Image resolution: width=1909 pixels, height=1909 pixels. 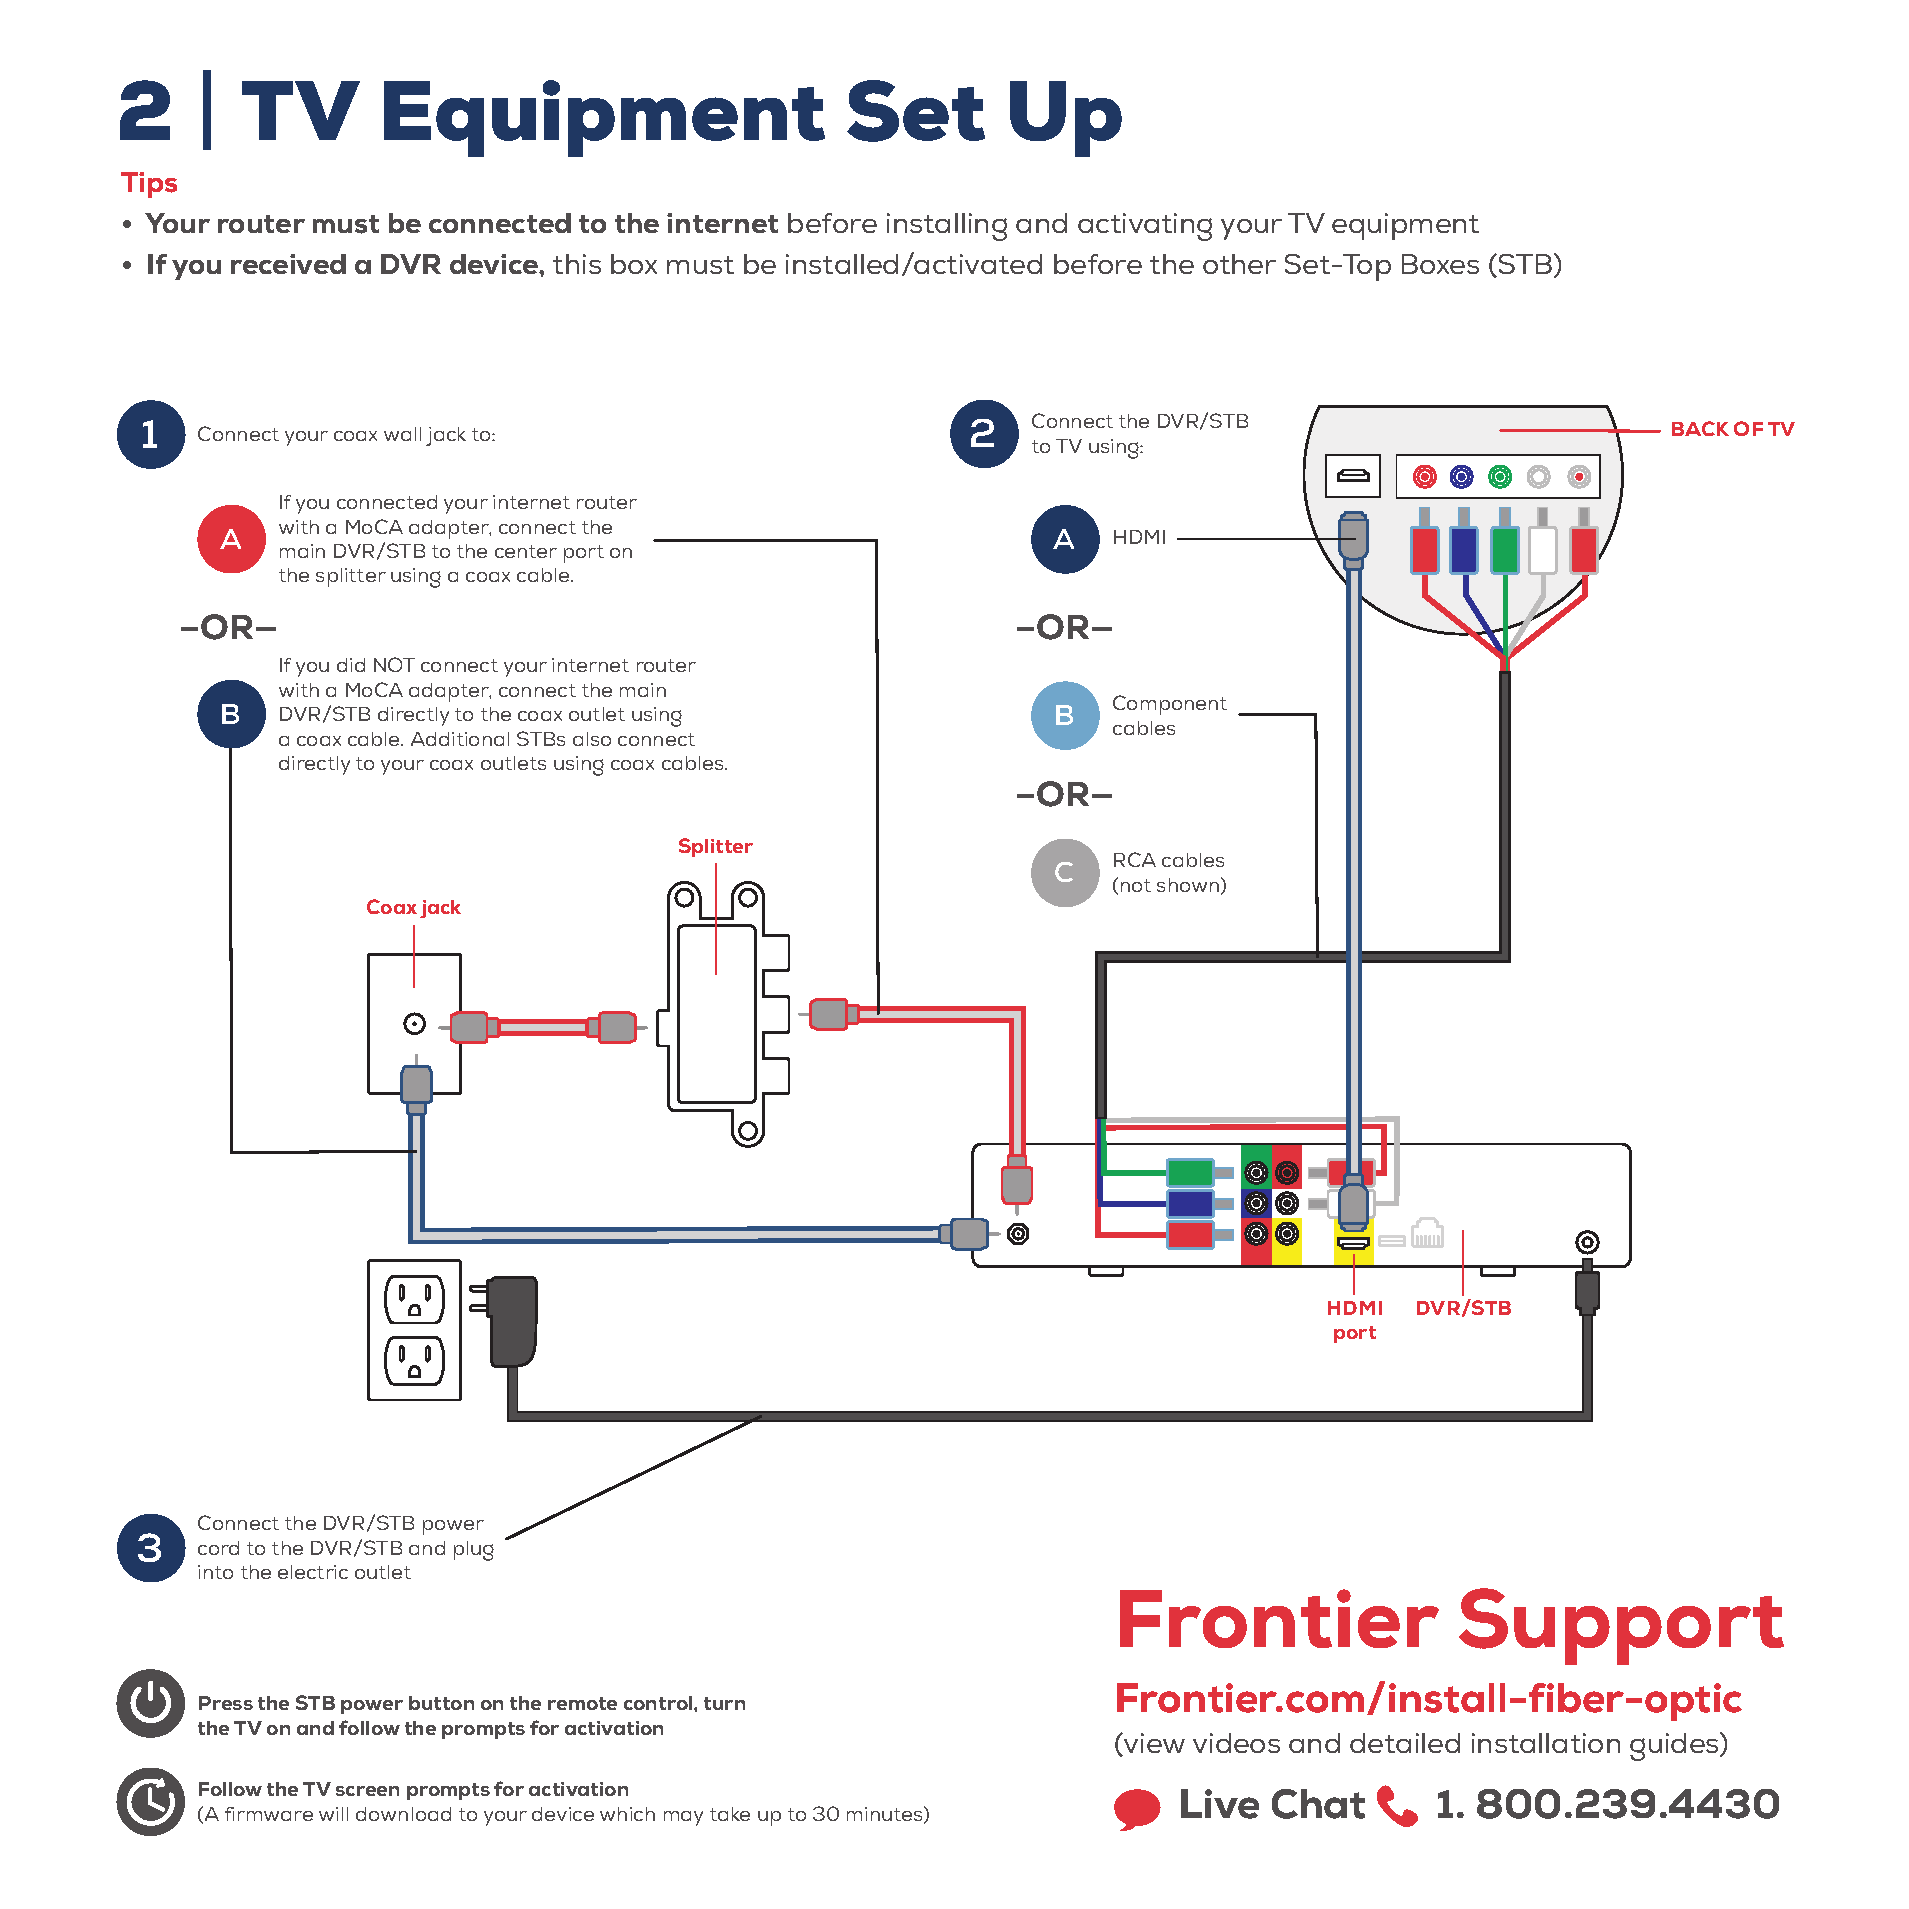 What do you see at coordinates (1145, 227) in the document?
I see `activating` at bounding box center [1145, 227].
